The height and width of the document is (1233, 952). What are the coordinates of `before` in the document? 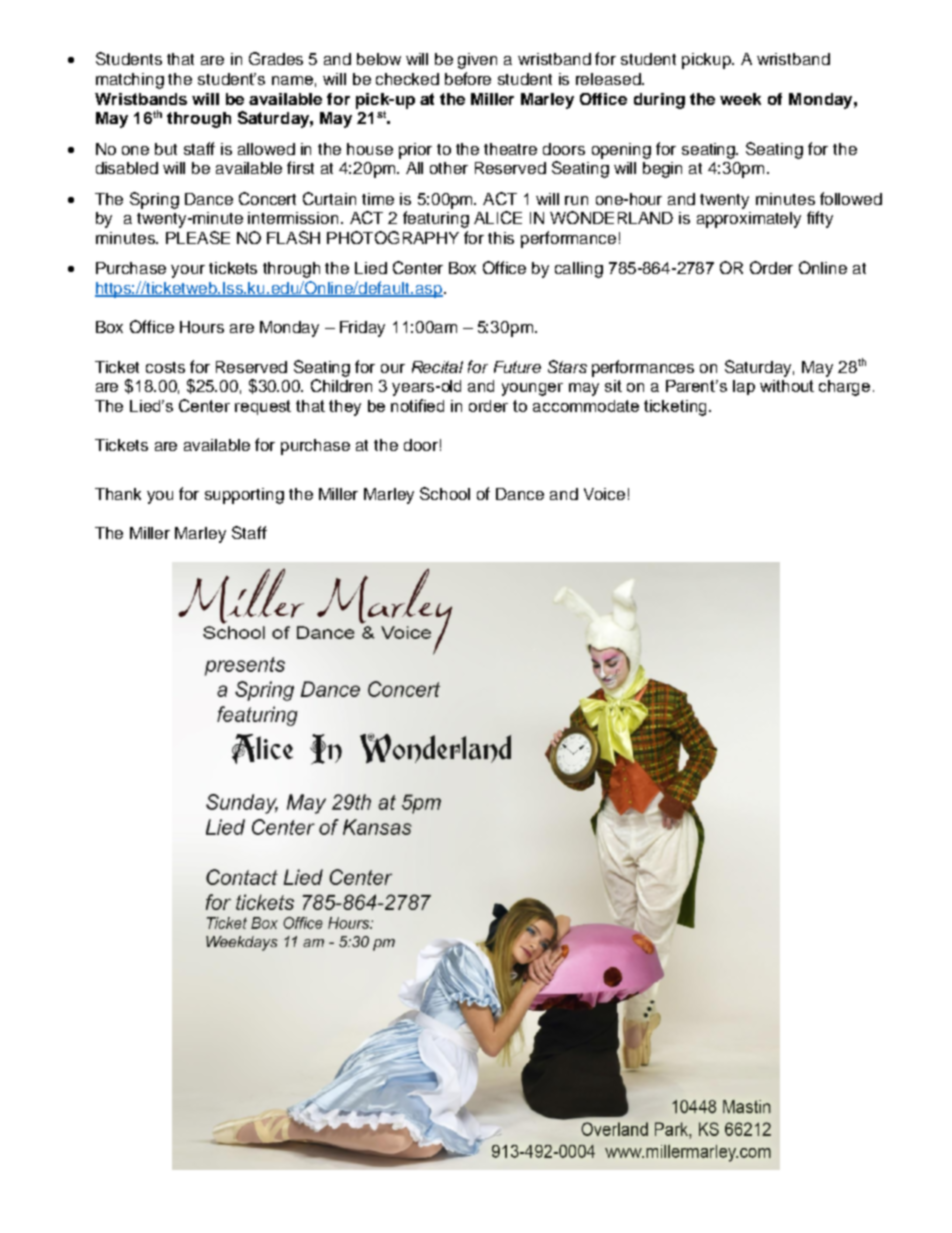 It's located at (468, 78).
